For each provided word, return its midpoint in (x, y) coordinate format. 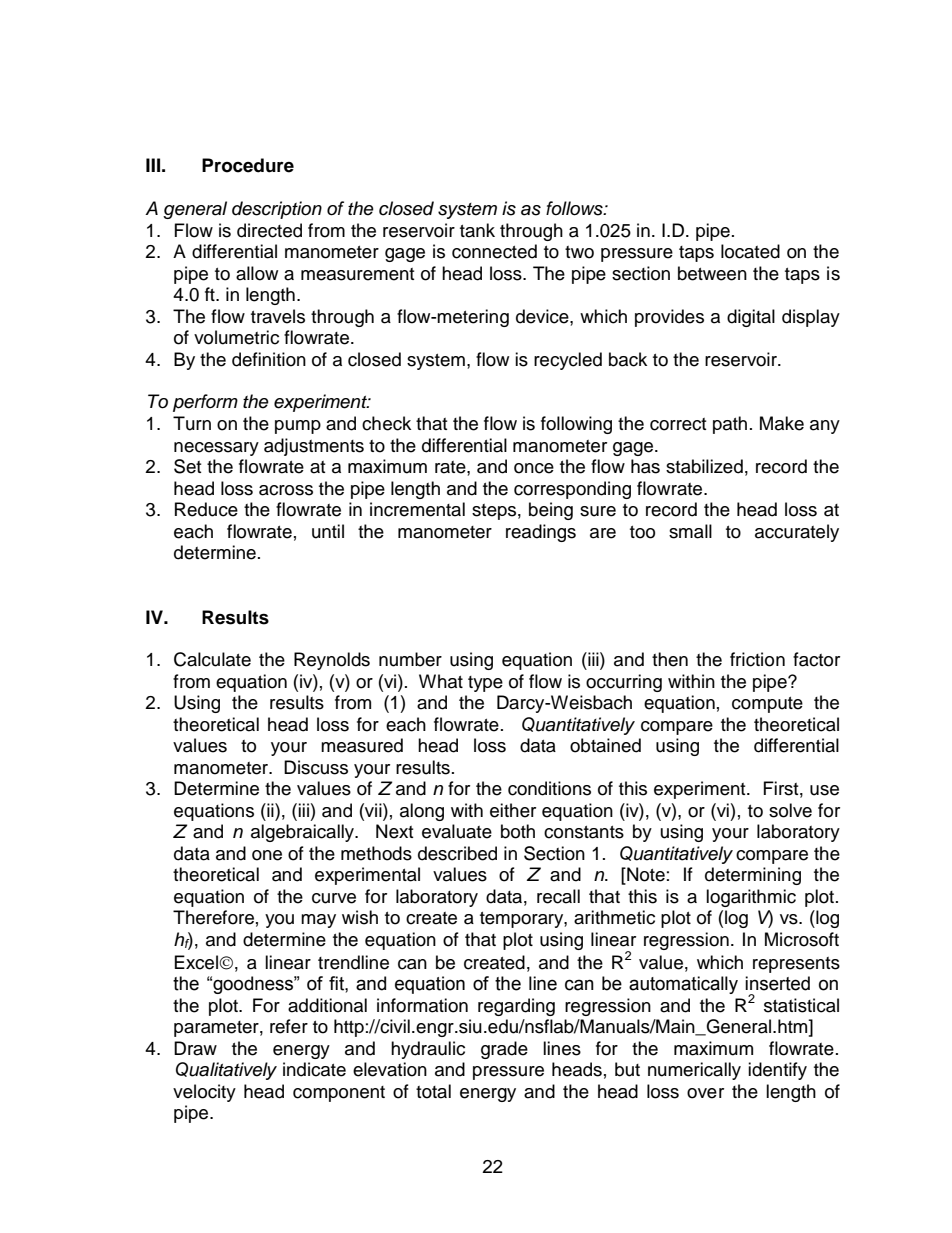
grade (504, 1050)
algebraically (304, 833)
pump (298, 427)
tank (477, 230)
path (730, 425)
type (485, 684)
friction (757, 659)
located (750, 251)
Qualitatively (226, 1071)
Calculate (212, 659)
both (518, 831)
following (576, 425)
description (277, 210)
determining (753, 876)
